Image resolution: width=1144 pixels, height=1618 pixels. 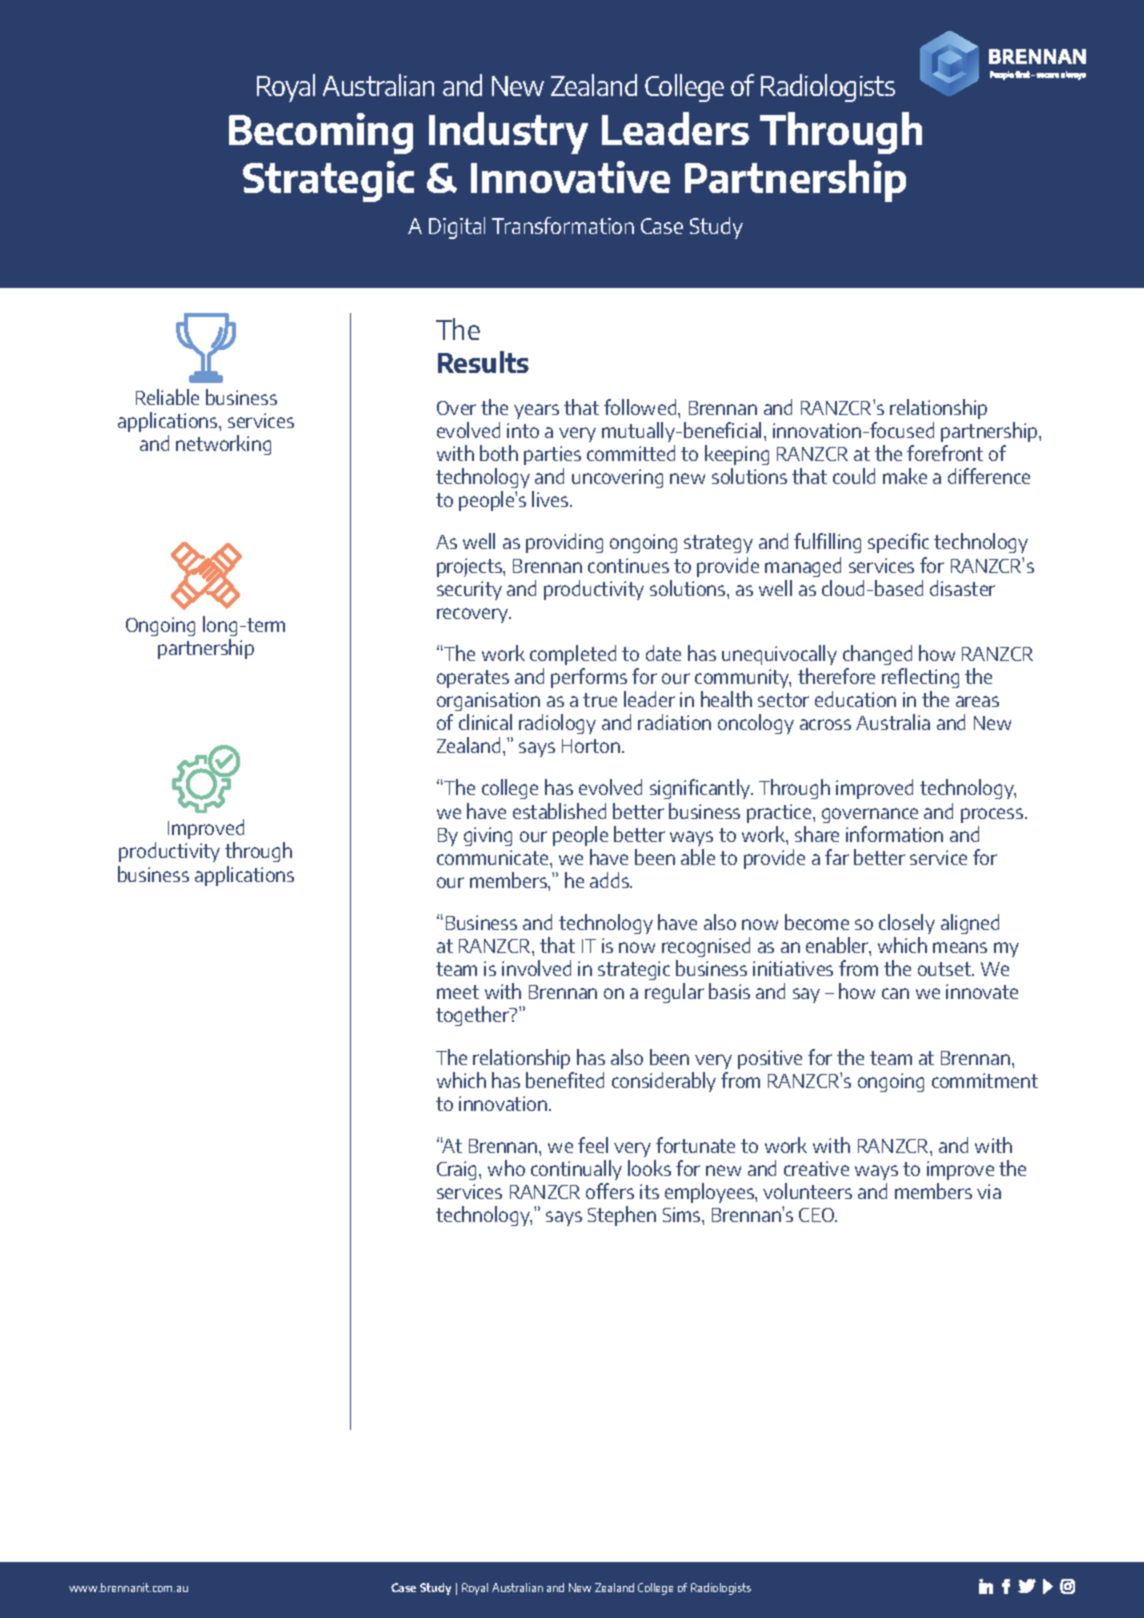 I want to click on forefront, so click(x=945, y=453).
